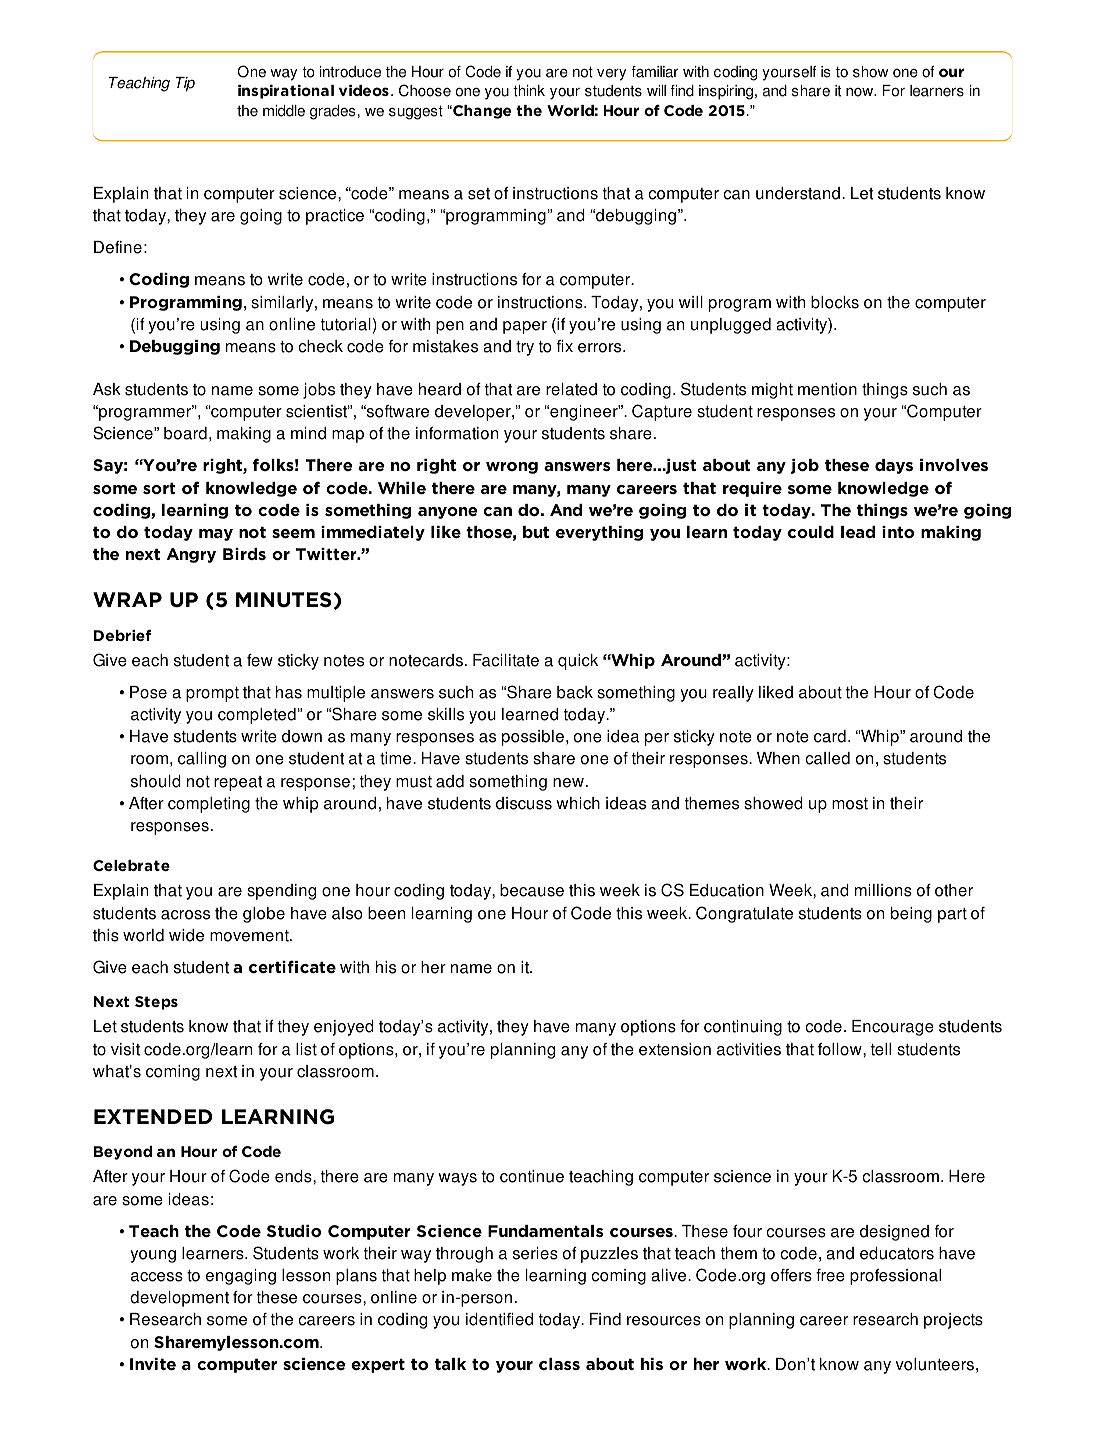 This screenshot has width=1106, height=1431. I want to click on possible, so click(533, 738).
